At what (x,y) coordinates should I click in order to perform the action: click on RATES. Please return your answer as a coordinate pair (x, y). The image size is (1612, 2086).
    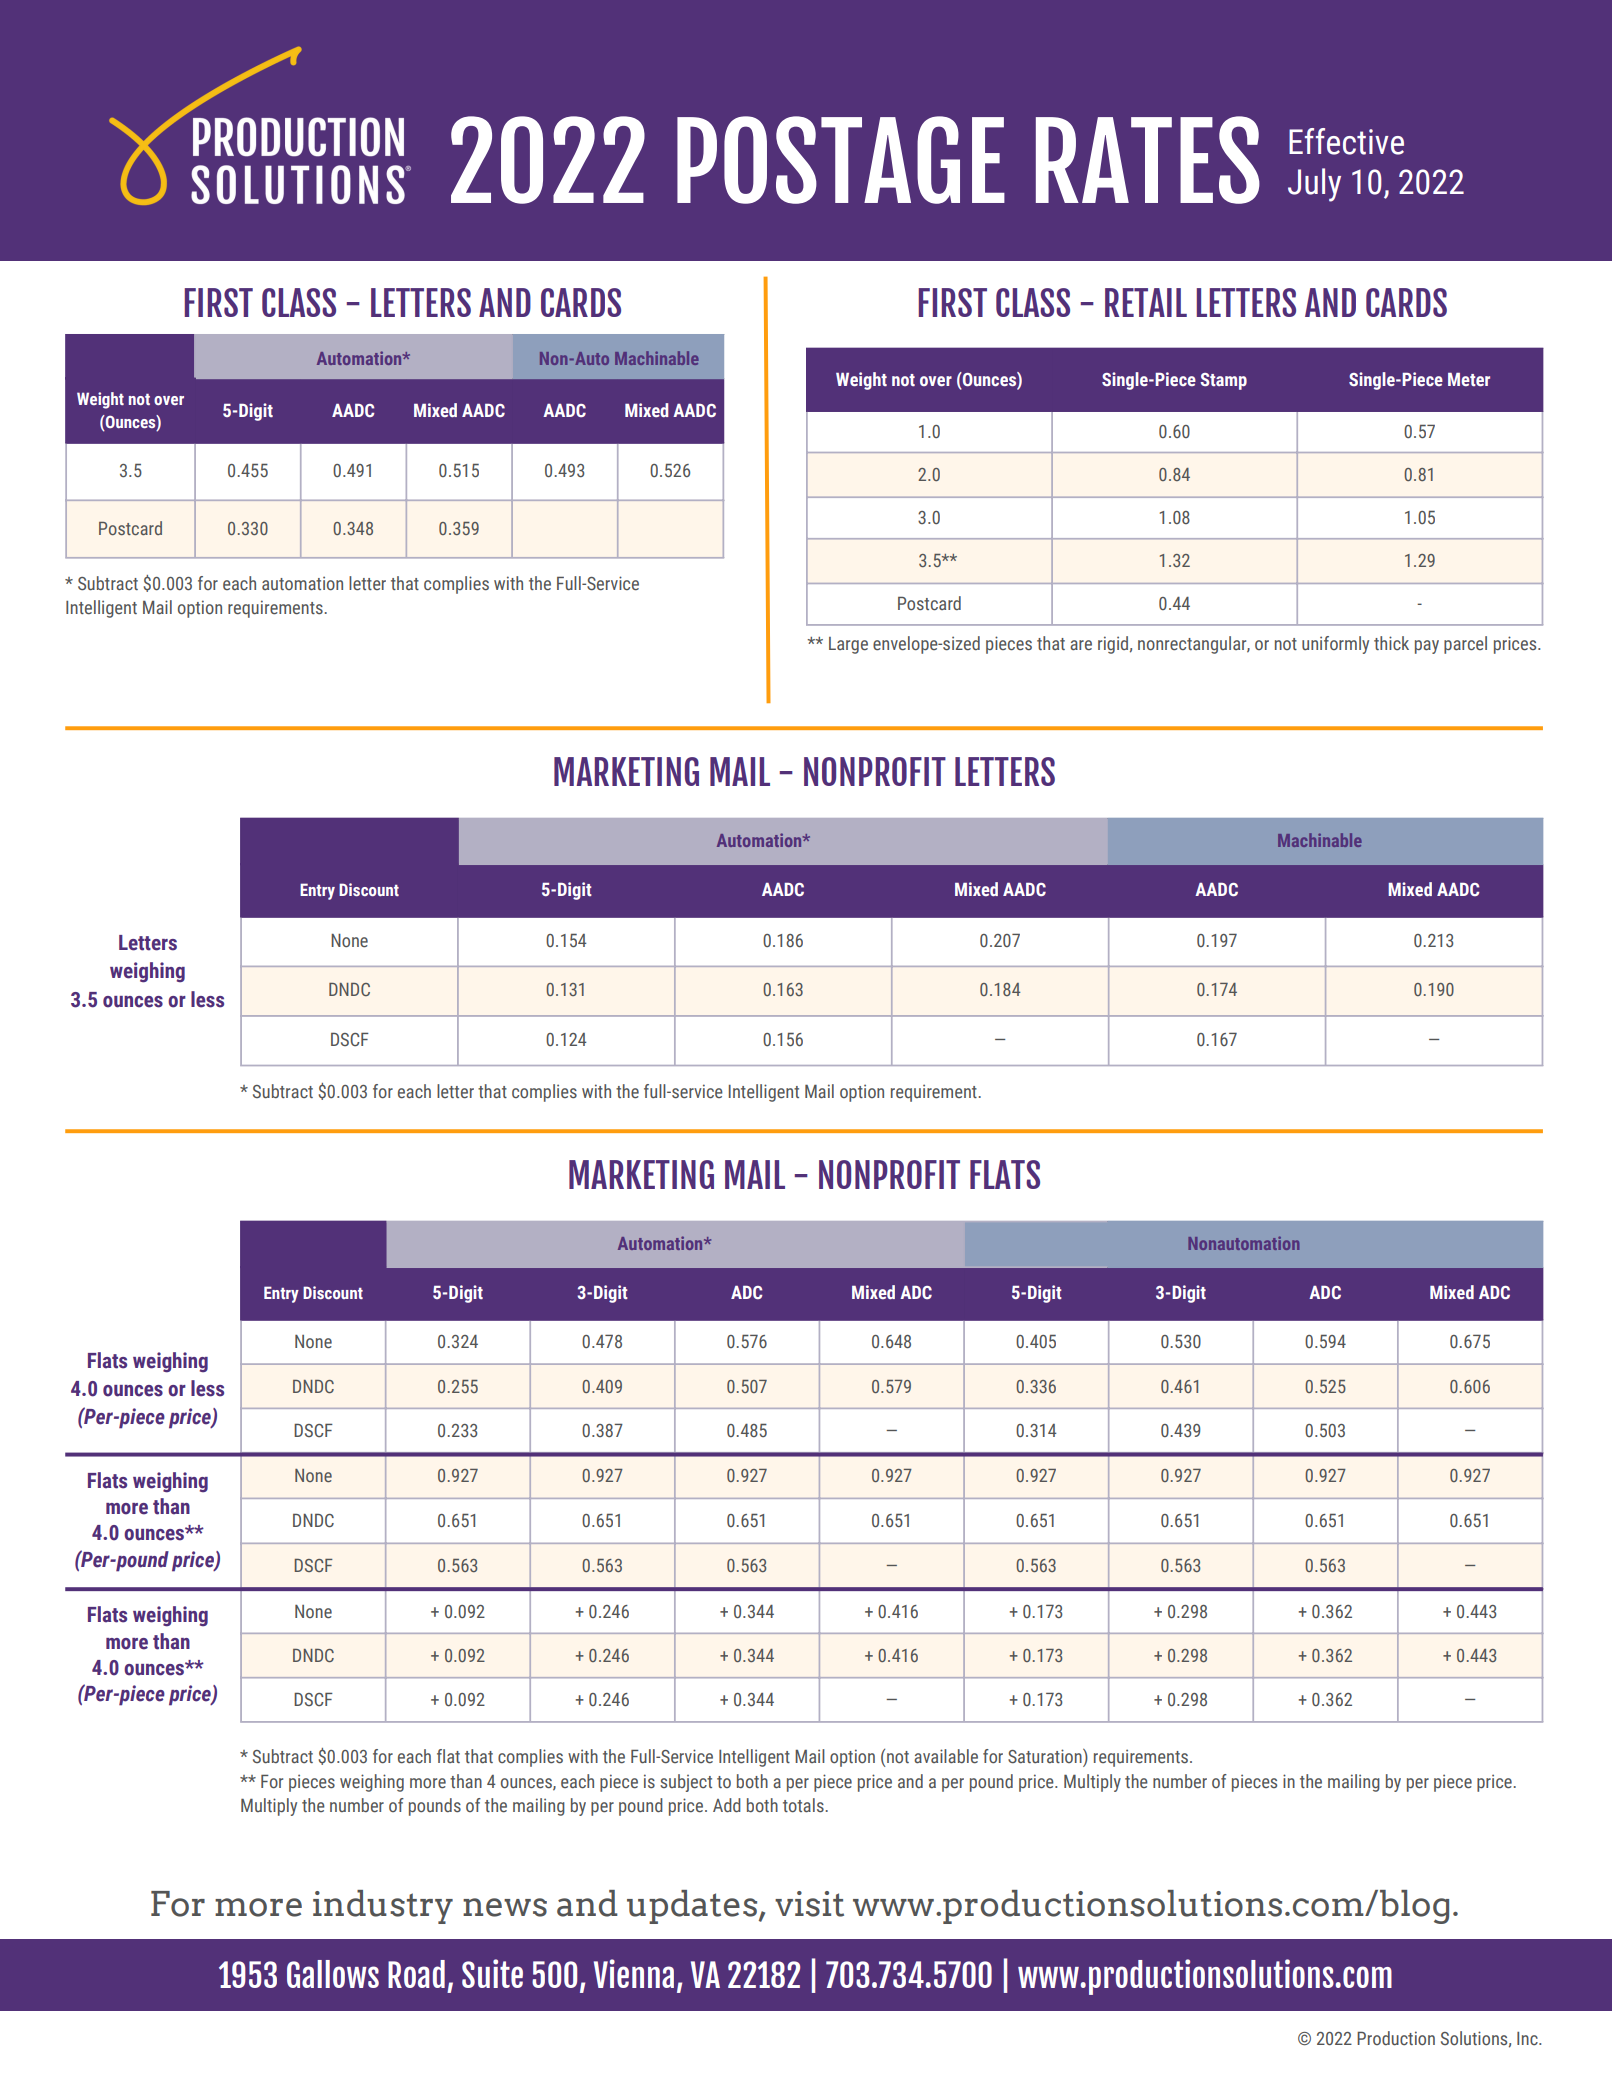
    Looking at the image, I should click on (1148, 160).
